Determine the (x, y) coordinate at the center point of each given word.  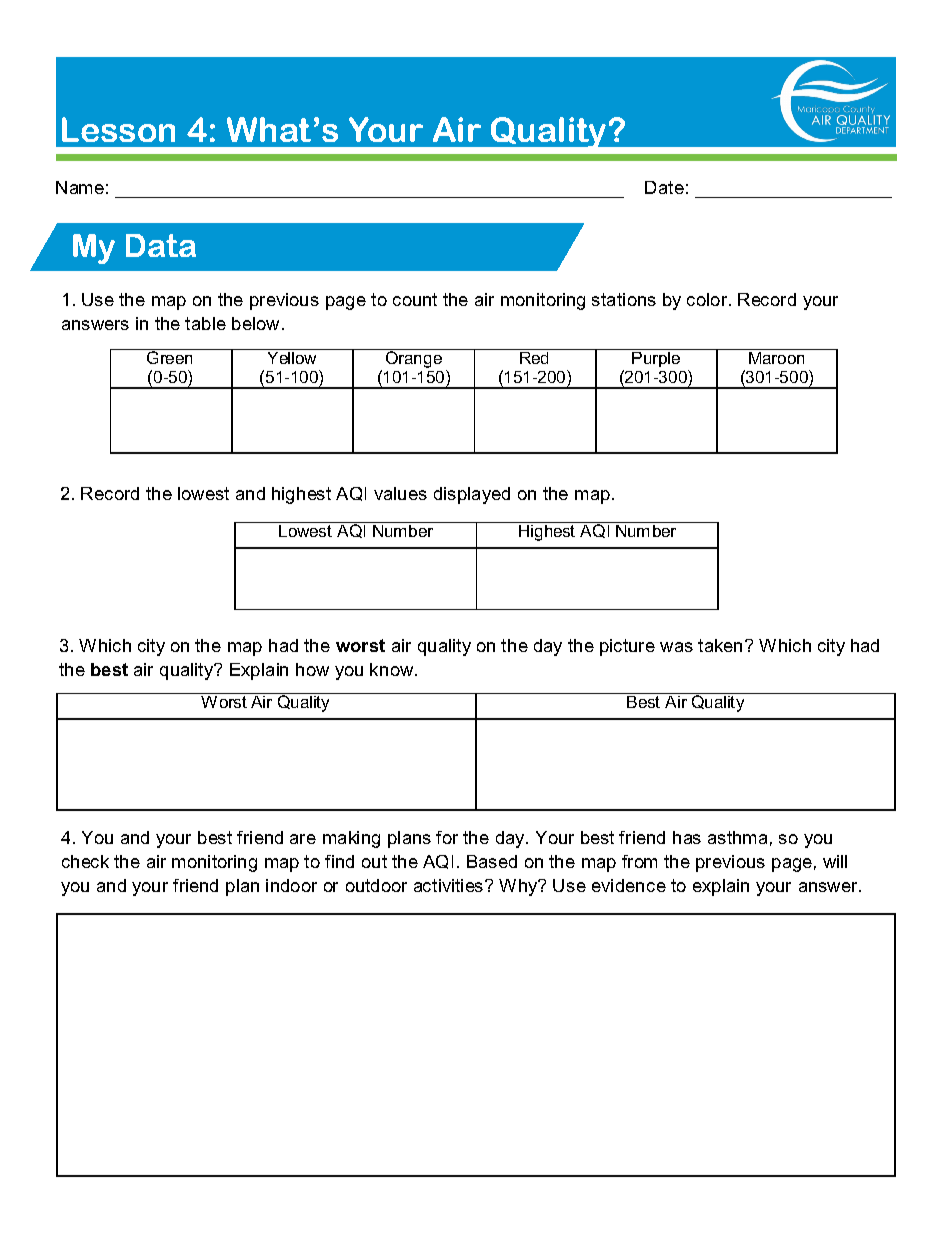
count (415, 299)
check (85, 861)
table (205, 323)
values (400, 493)
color (708, 299)
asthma (737, 837)
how (312, 669)
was (676, 647)
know (393, 669)
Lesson (118, 129)
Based (492, 861)
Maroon (777, 356)
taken (720, 645)
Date (664, 187)
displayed (472, 495)
